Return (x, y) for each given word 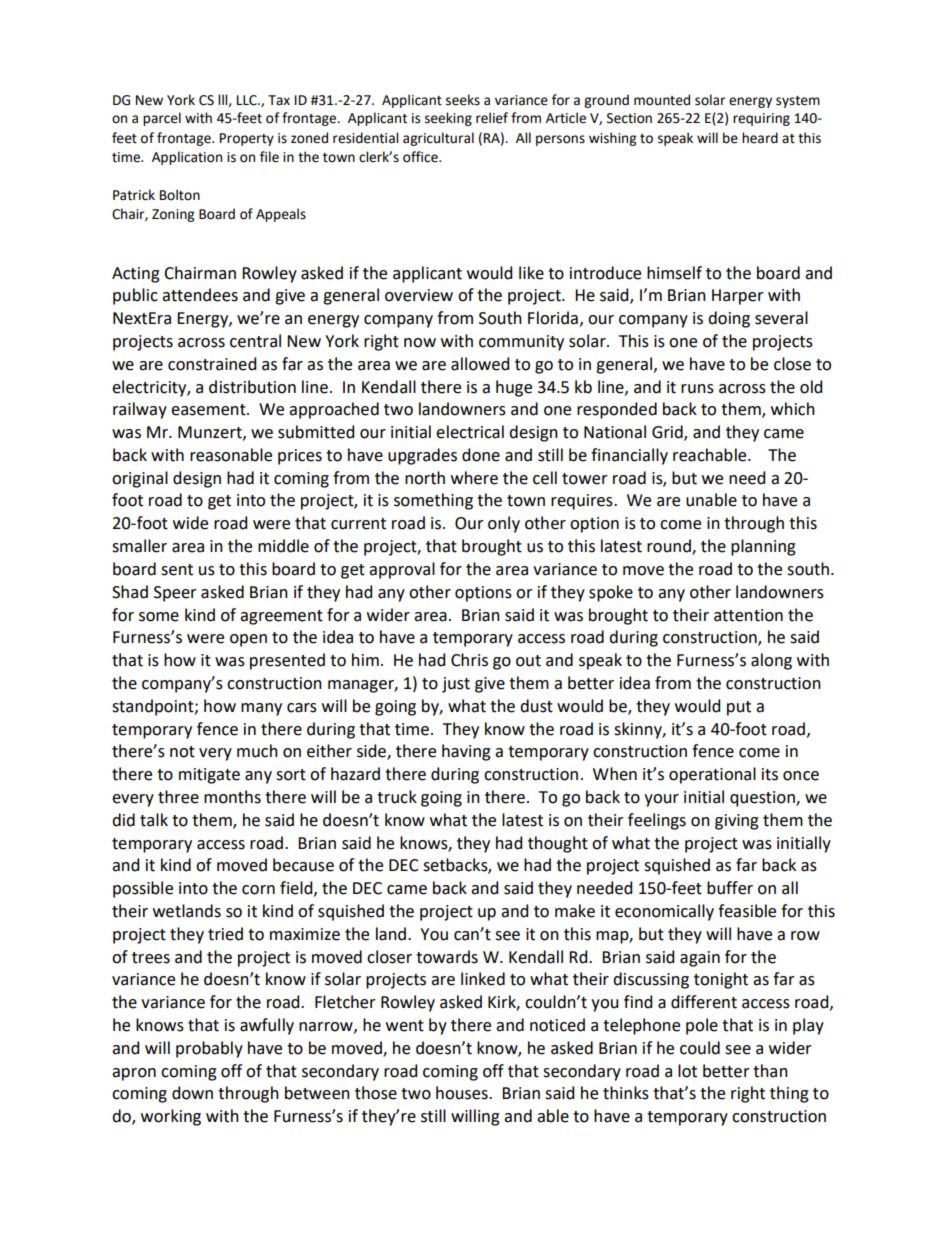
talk (154, 820)
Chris (469, 660)
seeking (448, 119)
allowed (480, 364)
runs (697, 389)
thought (558, 844)
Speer (175, 594)
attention (748, 615)
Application (187, 158)
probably (209, 1049)
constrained (212, 364)
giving (737, 822)
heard (760, 138)
